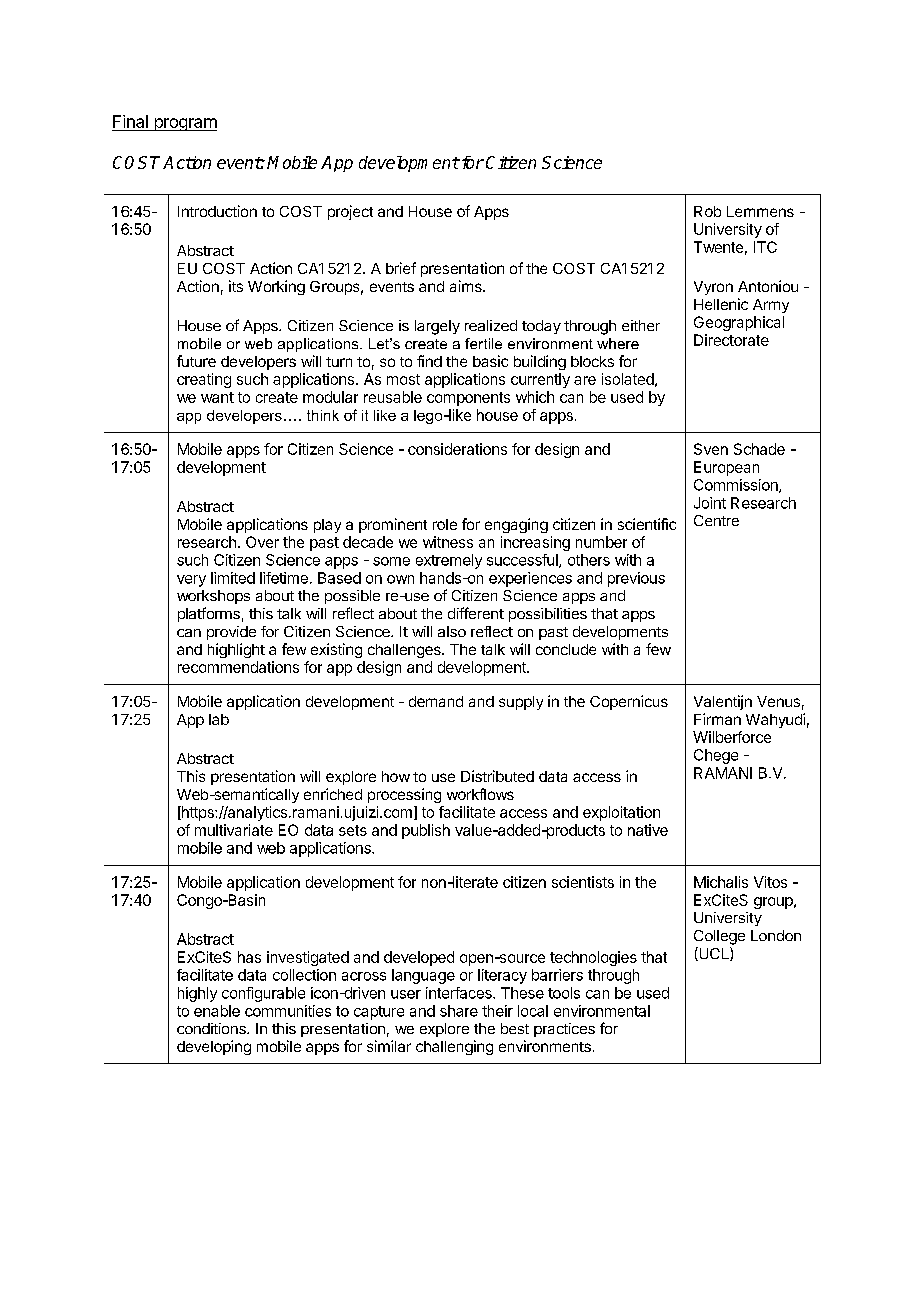 The width and height of the page is (924, 1308). What do you see at coordinates (445, 524) in the page?
I see `role` at bounding box center [445, 524].
